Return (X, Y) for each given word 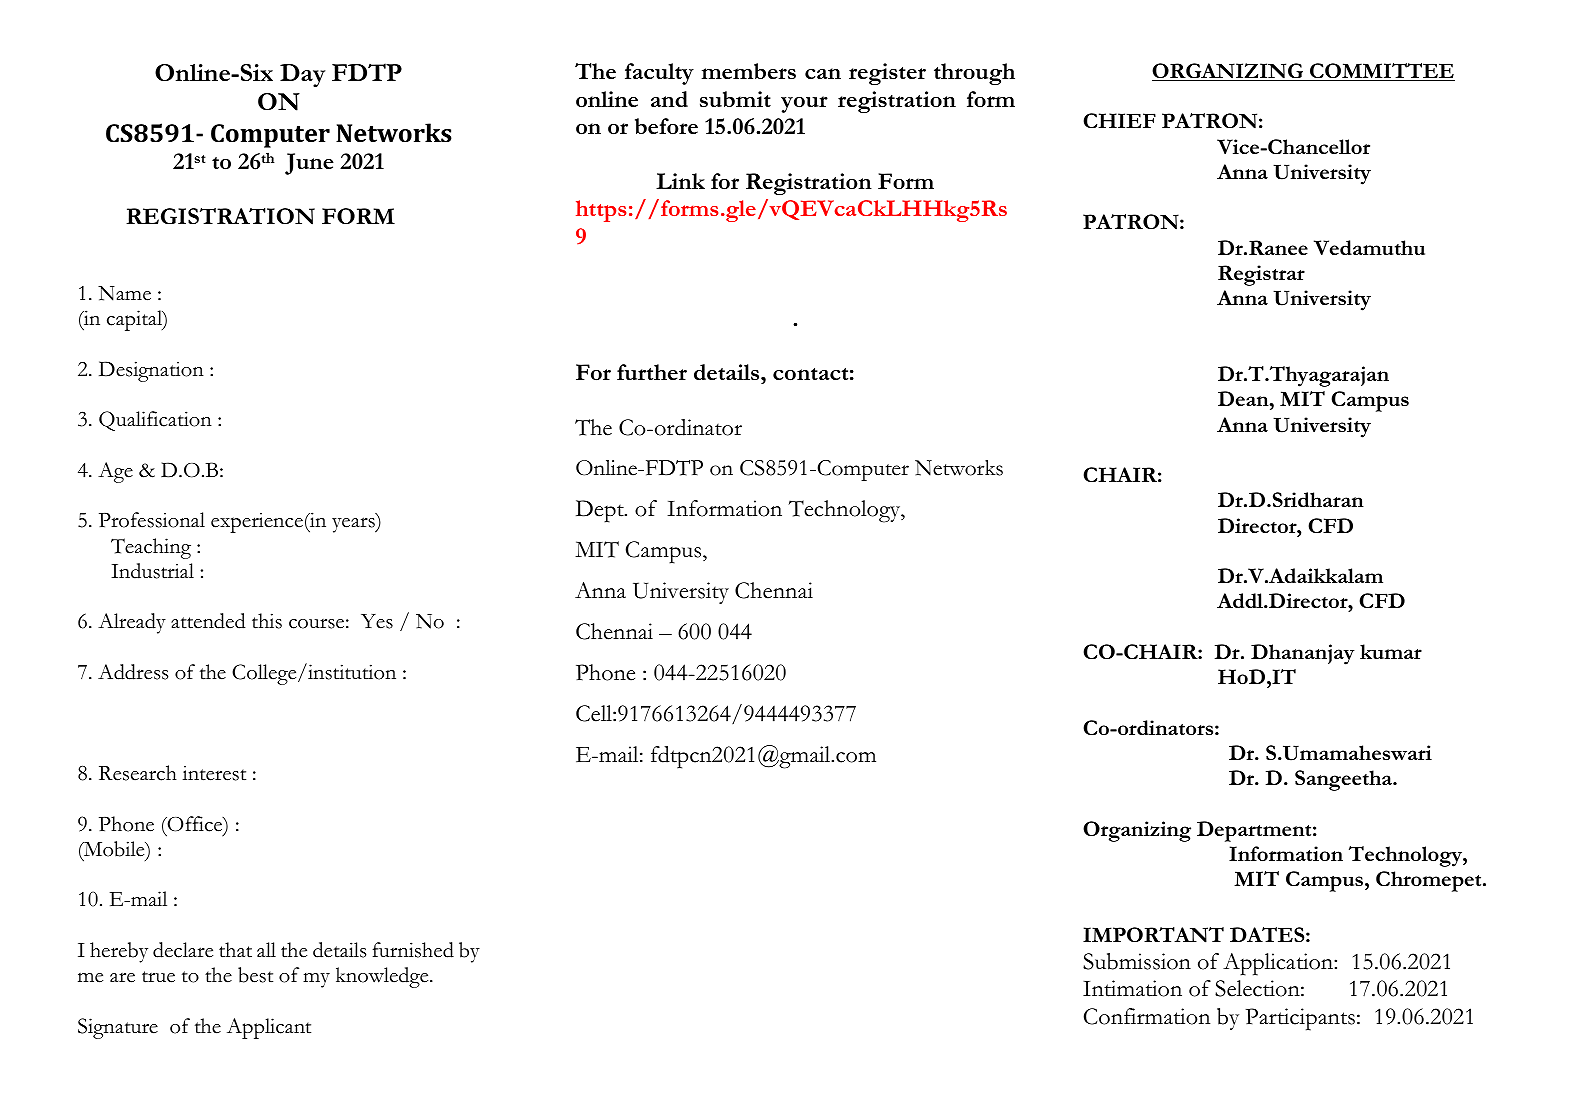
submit (735, 99)
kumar (1391, 651)
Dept (601, 511)
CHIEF (1119, 120)
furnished (413, 950)
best (255, 975)
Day (302, 76)
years (354, 525)
